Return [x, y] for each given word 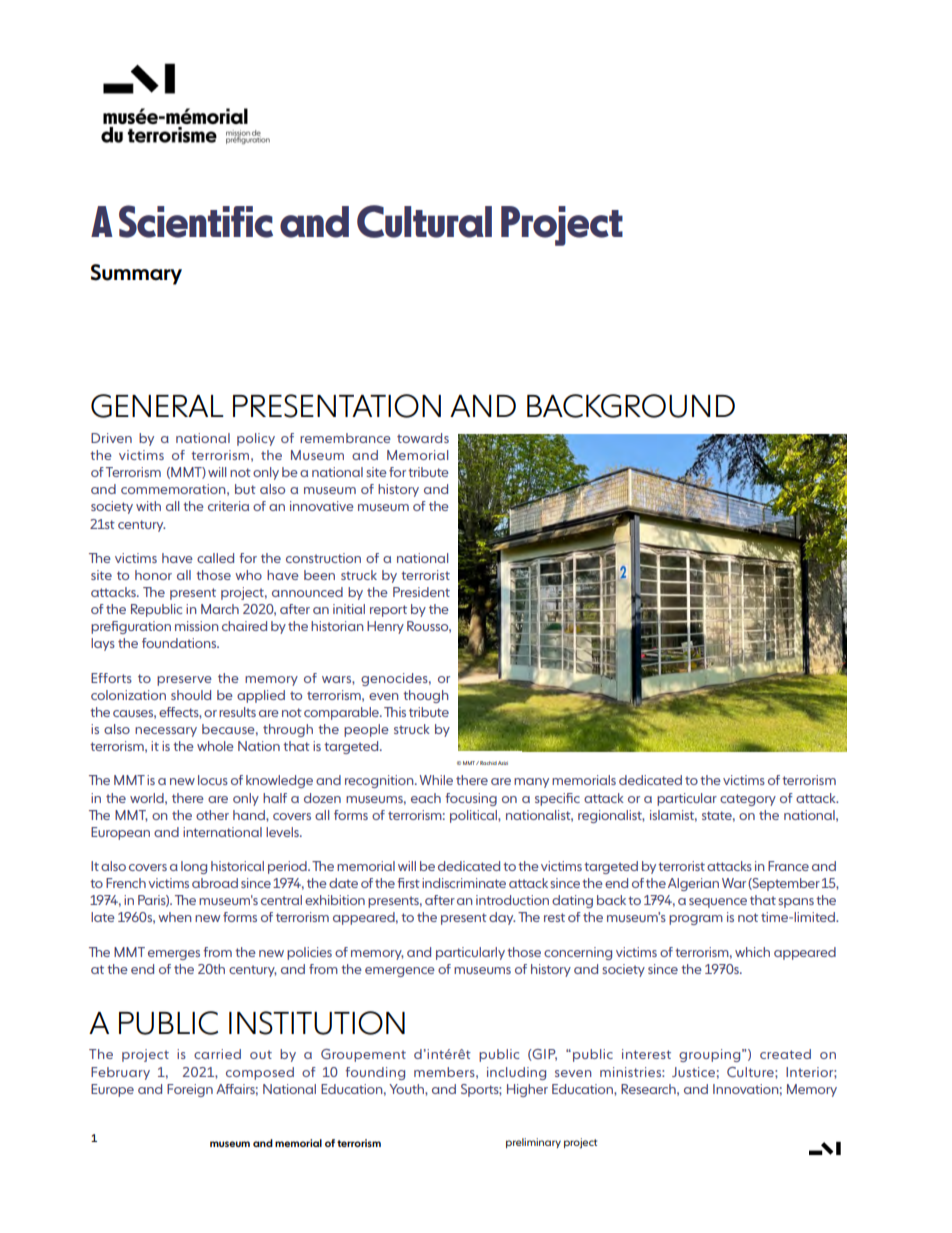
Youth [407, 1089]
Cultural [424, 221]
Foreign [190, 1090]
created [785, 1054]
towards [423, 438]
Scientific [196, 221]
